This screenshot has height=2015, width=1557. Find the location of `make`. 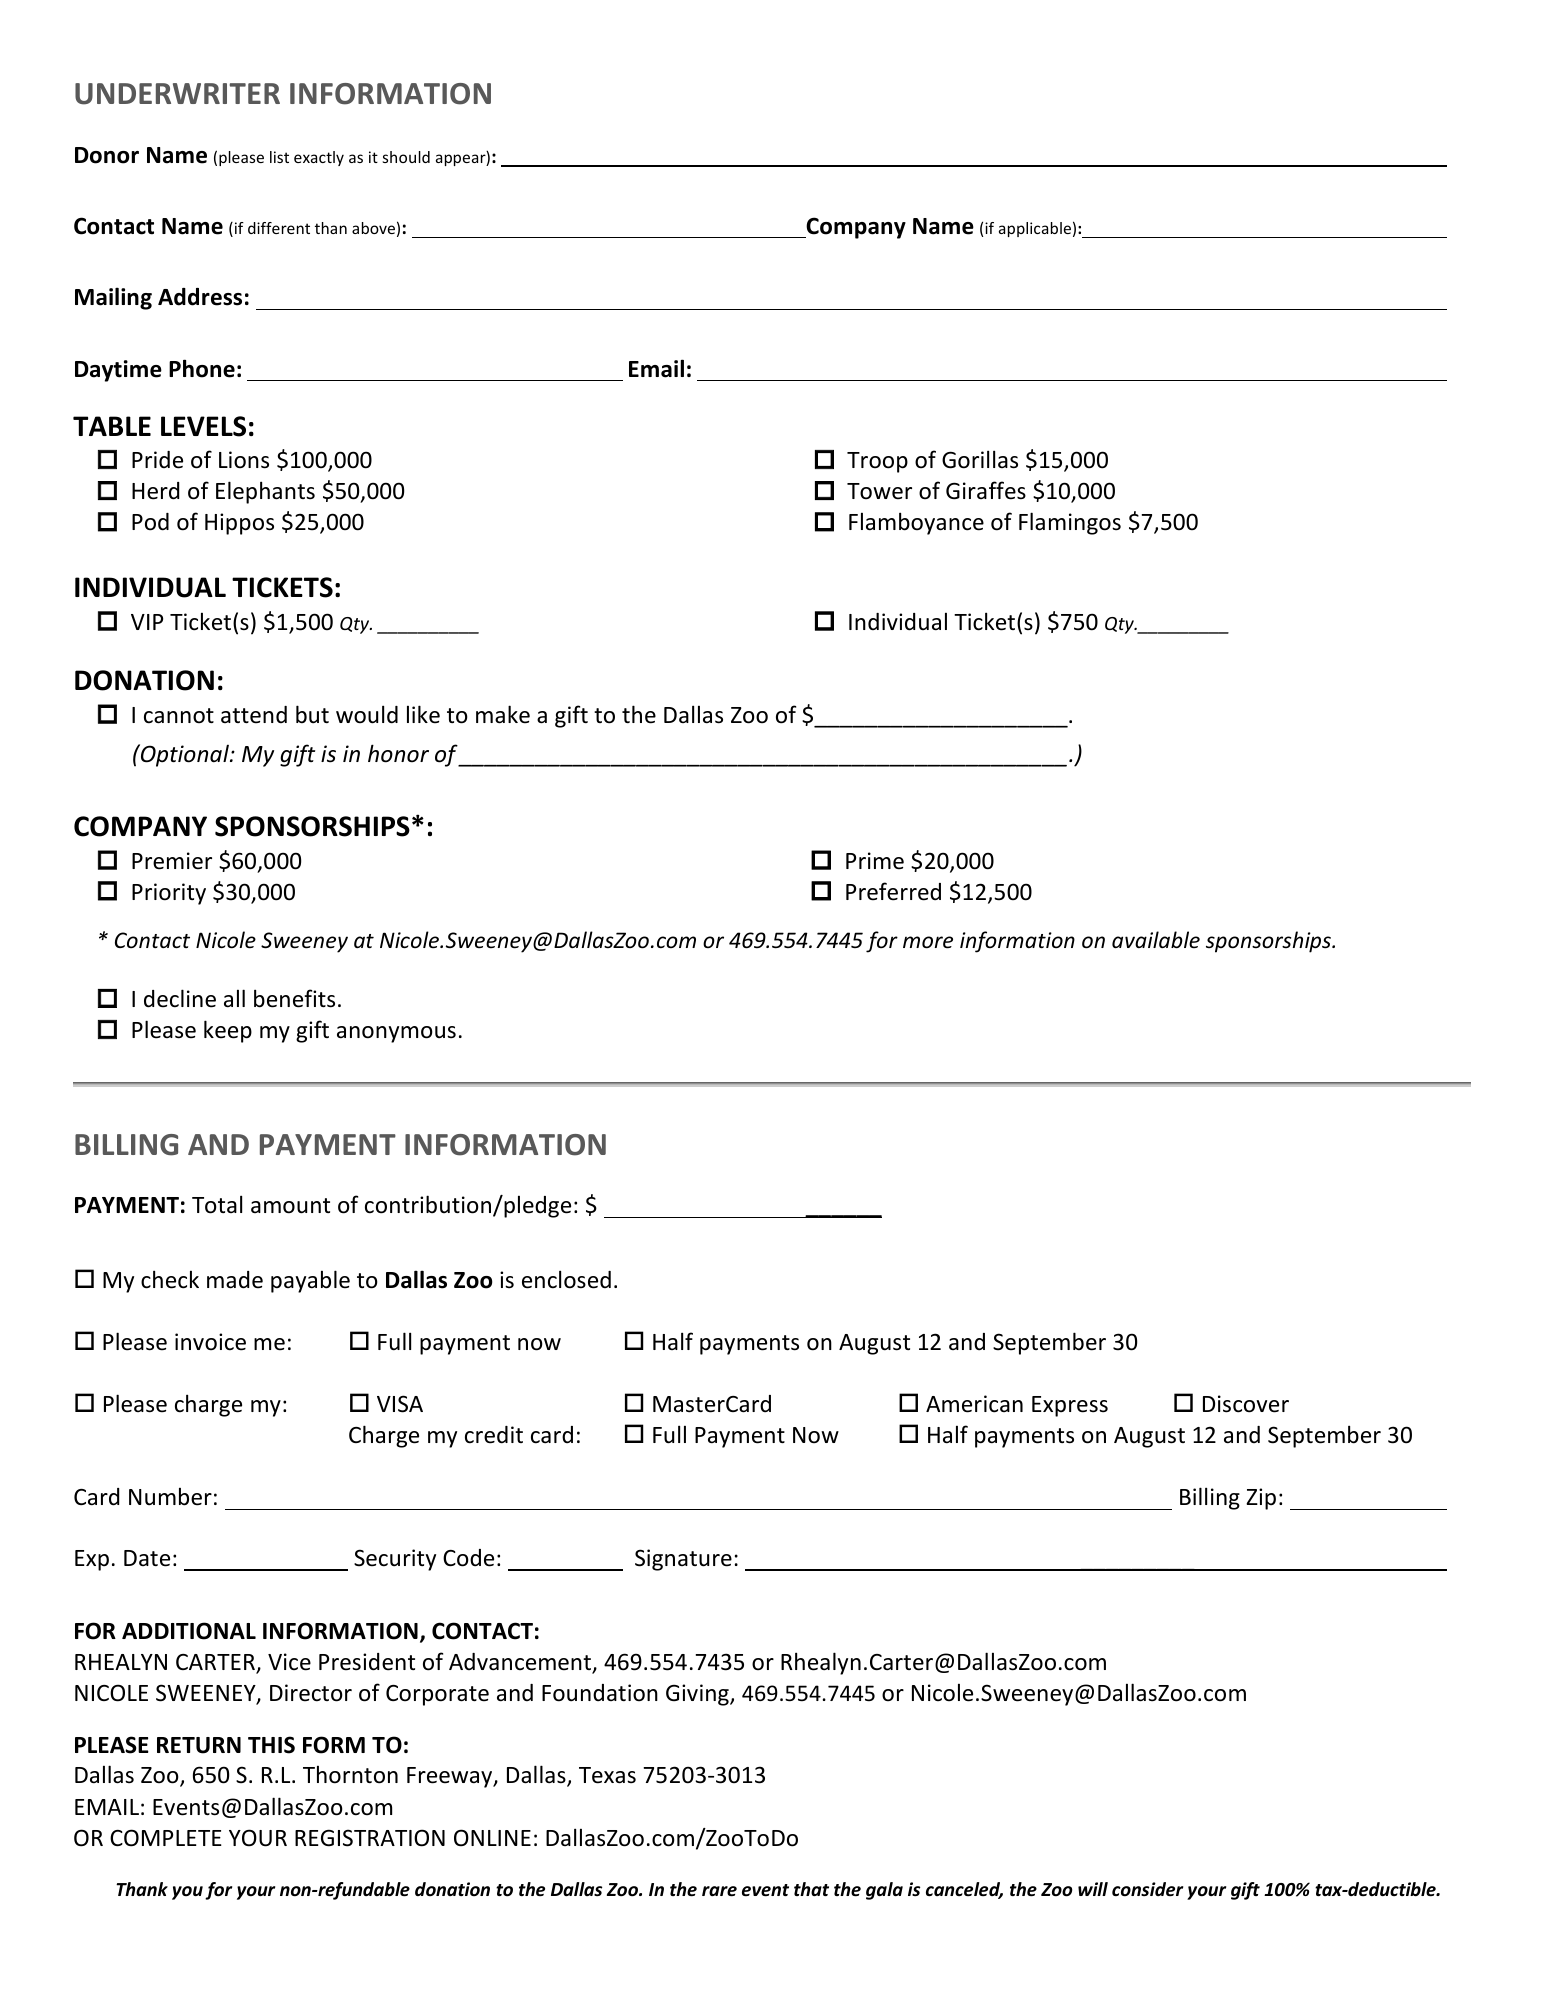

make is located at coordinates (503, 714).
